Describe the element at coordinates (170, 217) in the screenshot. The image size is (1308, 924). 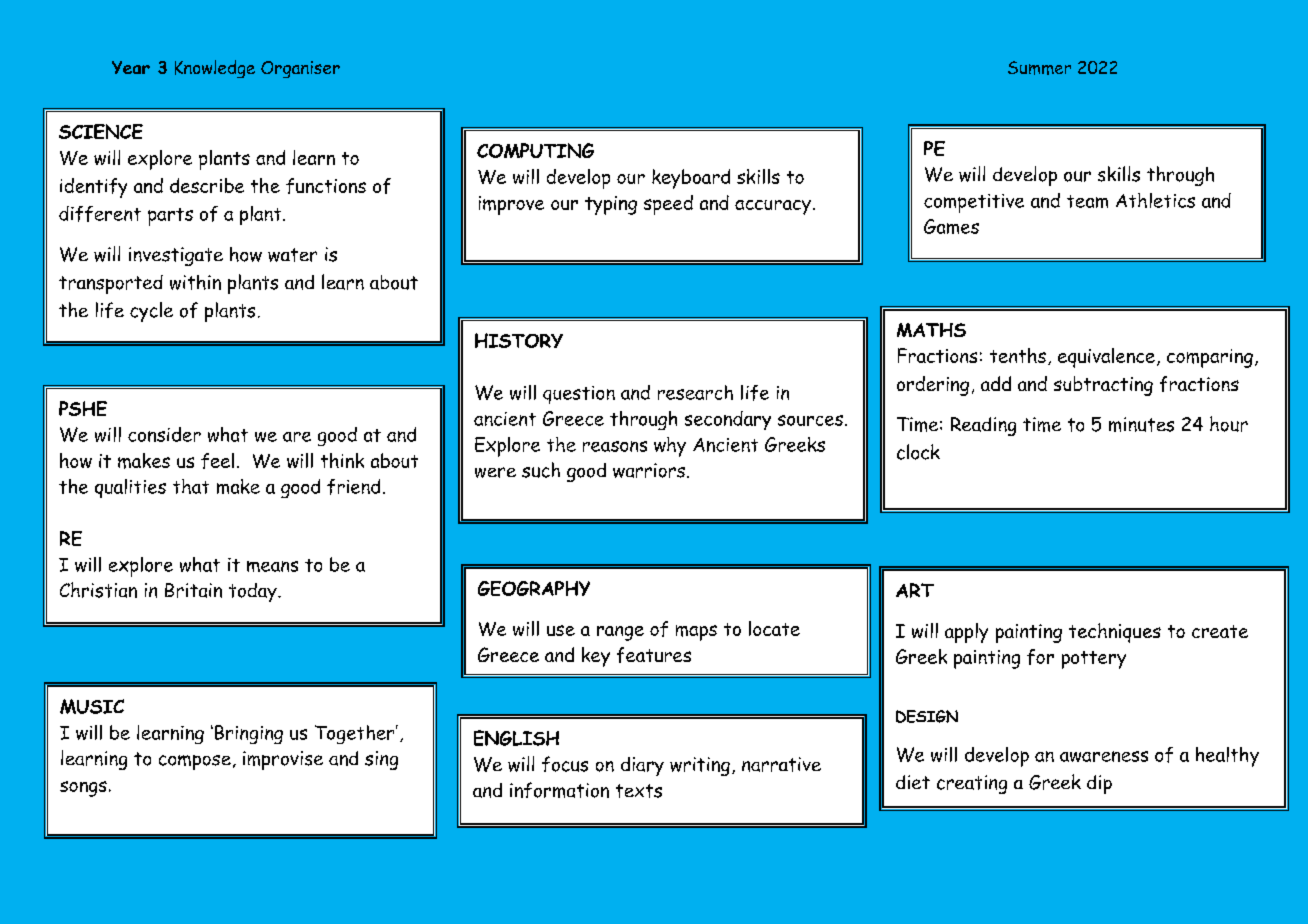
I see `parts` at that location.
